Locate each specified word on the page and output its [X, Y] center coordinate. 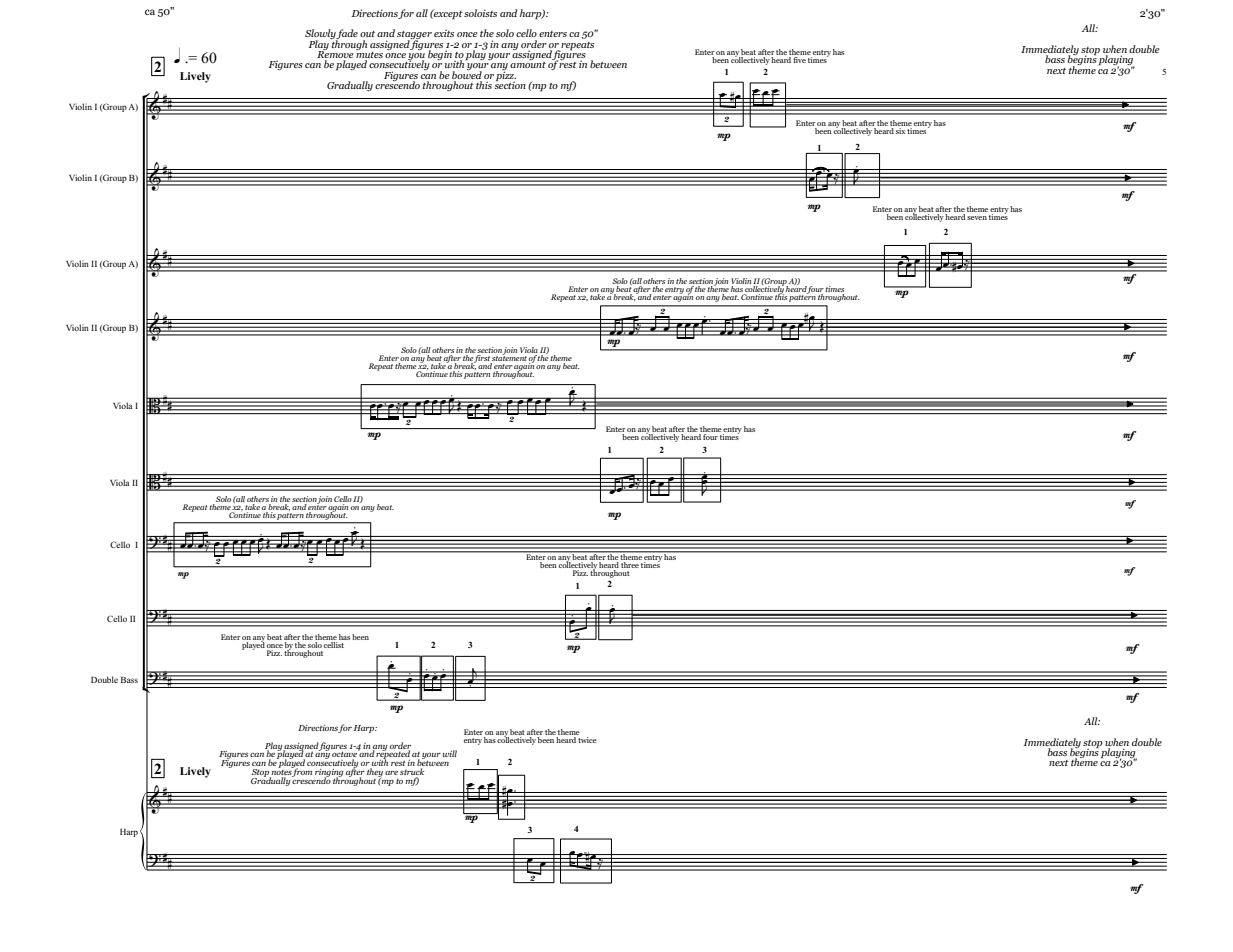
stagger [414, 36]
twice [587, 738]
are [391, 773]
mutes [369, 55]
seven [977, 218]
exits [444, 33]
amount [528, 63]
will [450, 753]
